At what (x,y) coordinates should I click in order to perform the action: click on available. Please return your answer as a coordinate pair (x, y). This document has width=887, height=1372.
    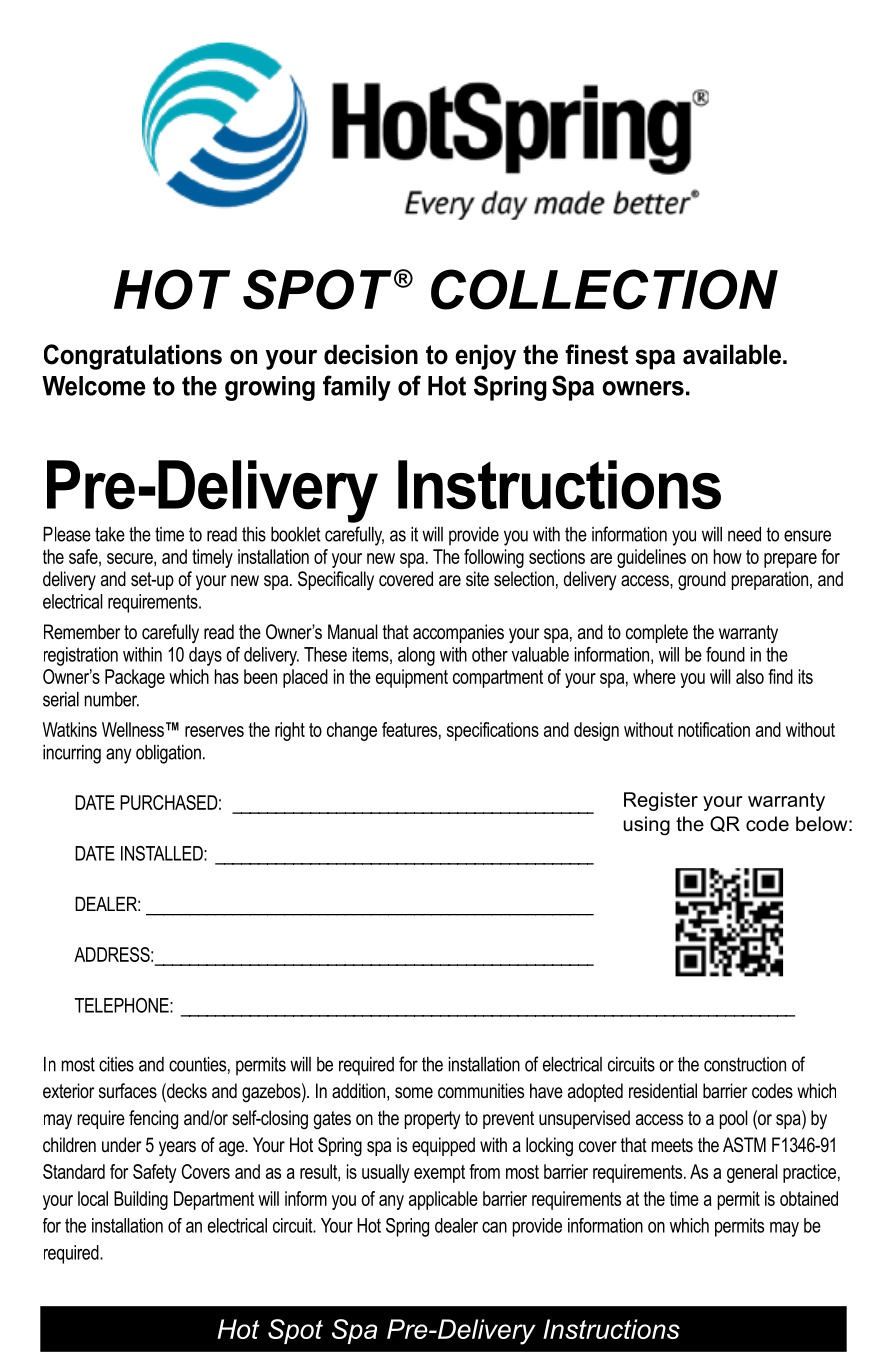
    Looking at the image, I should click on (732, 354).
